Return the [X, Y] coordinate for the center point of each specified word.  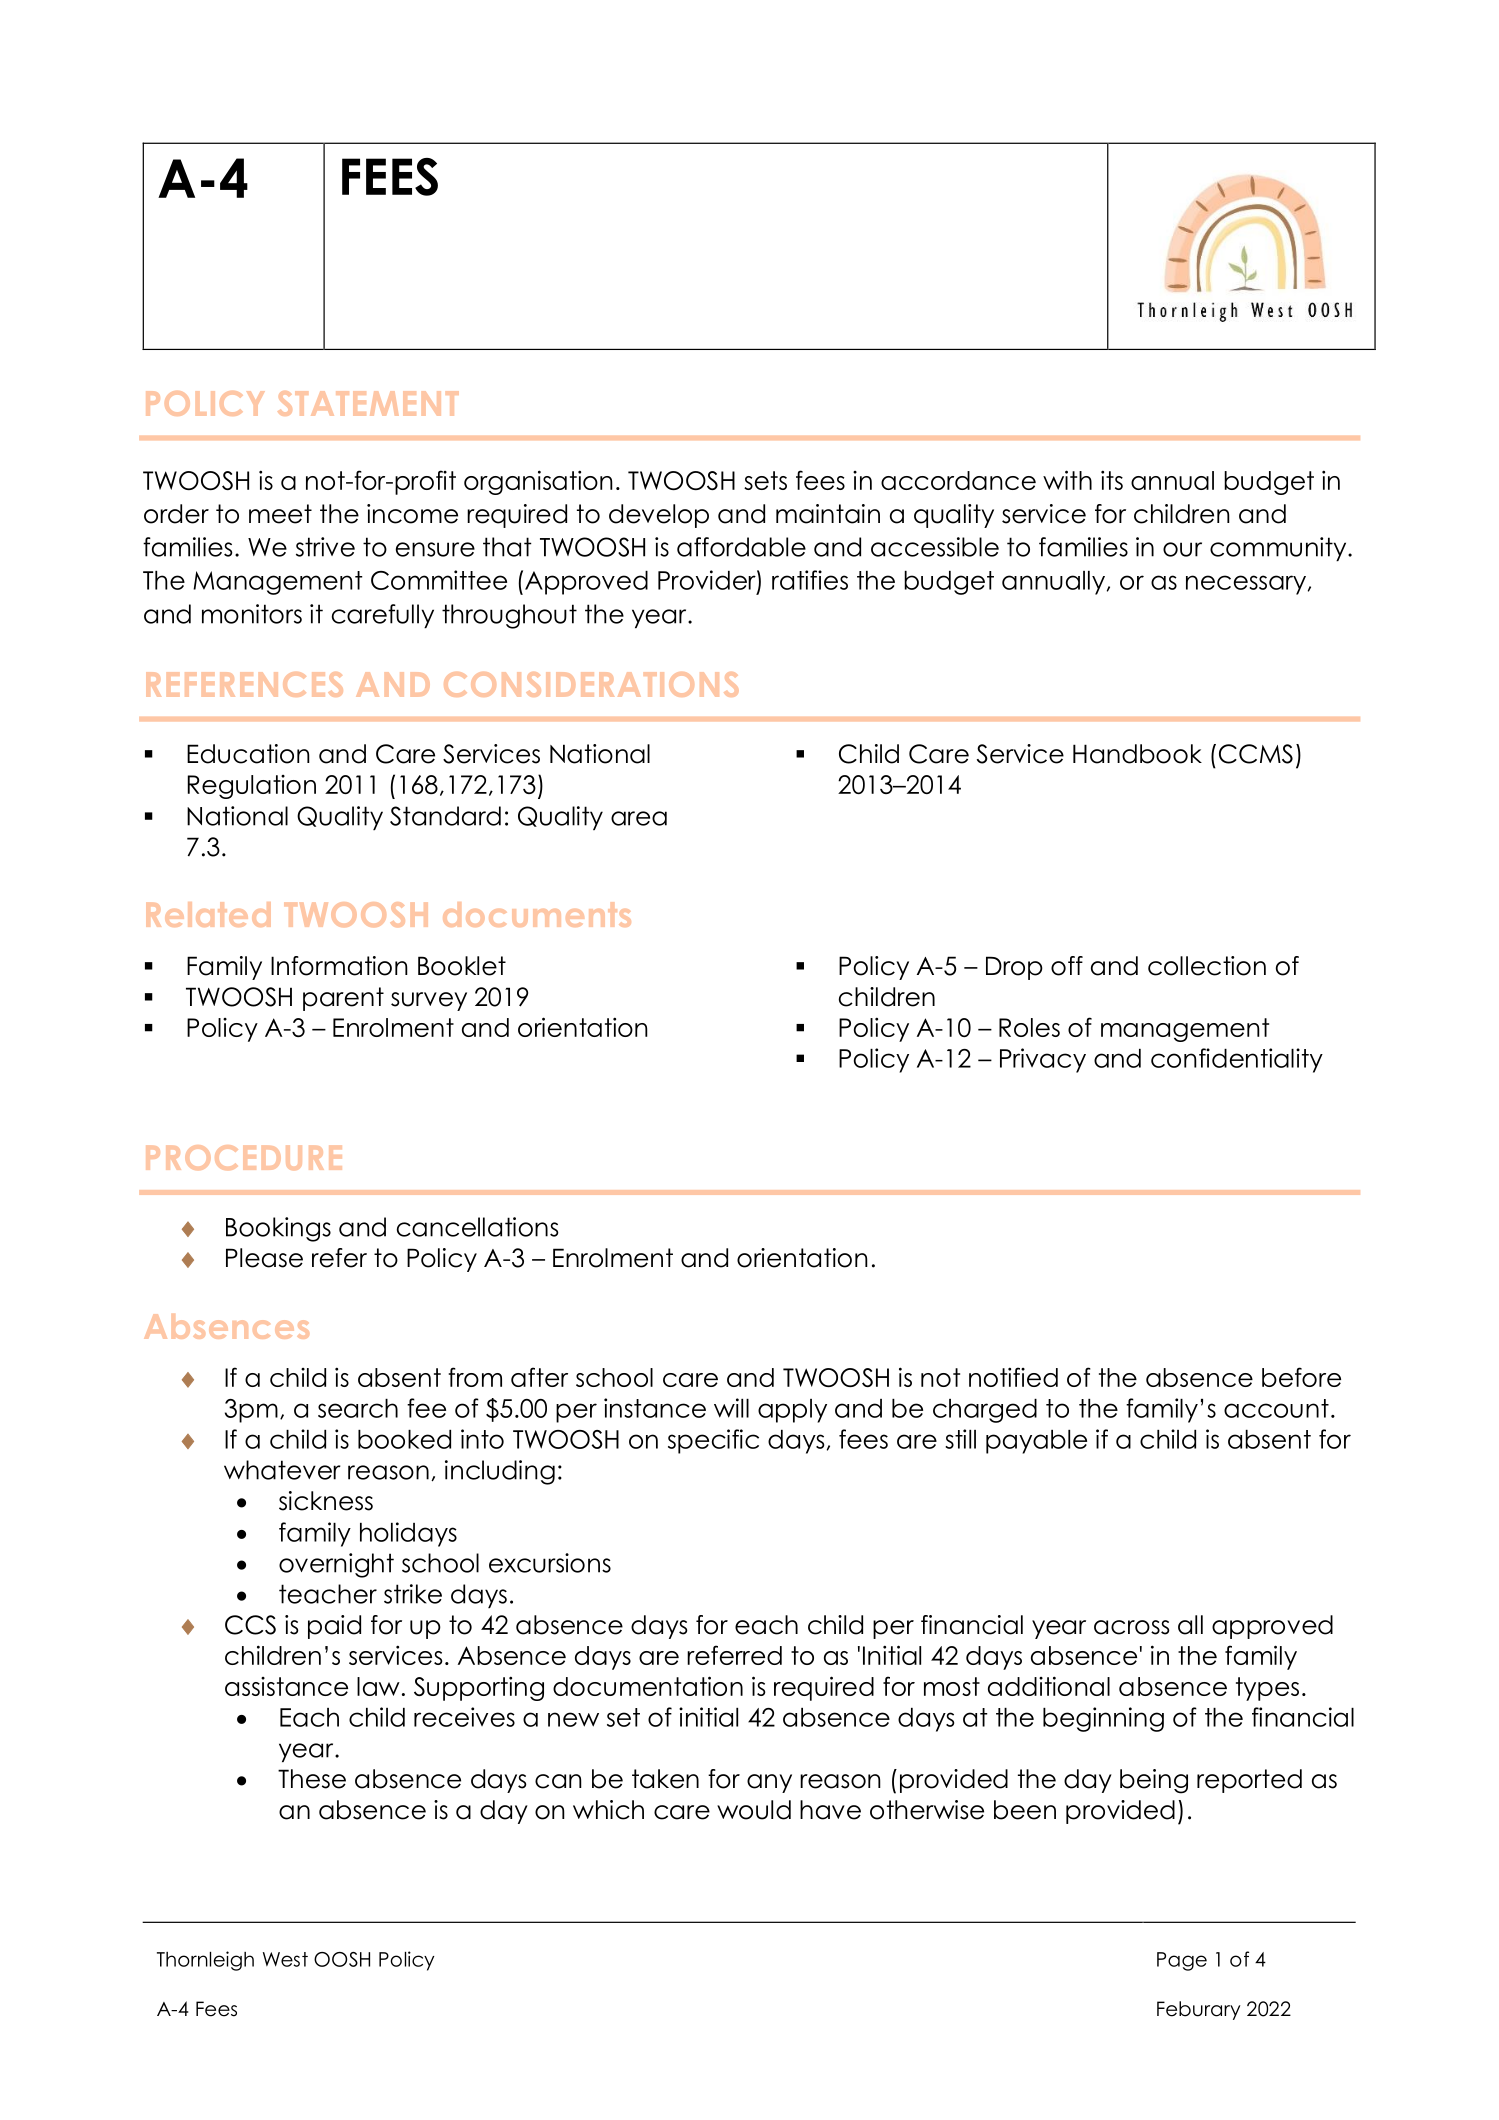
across [1132, 1627]
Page [1182, 1961]
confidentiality [1237, 1060]
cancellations [478, 1227]
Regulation [252, 787]
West [285, 1959]
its [1112, 480]
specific [713, 1441]
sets [765, 480]
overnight [336, 1565]
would [754, 1810]
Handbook [1137, 754]
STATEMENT [368, 403]
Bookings [278, 1229]
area [639, 818]
